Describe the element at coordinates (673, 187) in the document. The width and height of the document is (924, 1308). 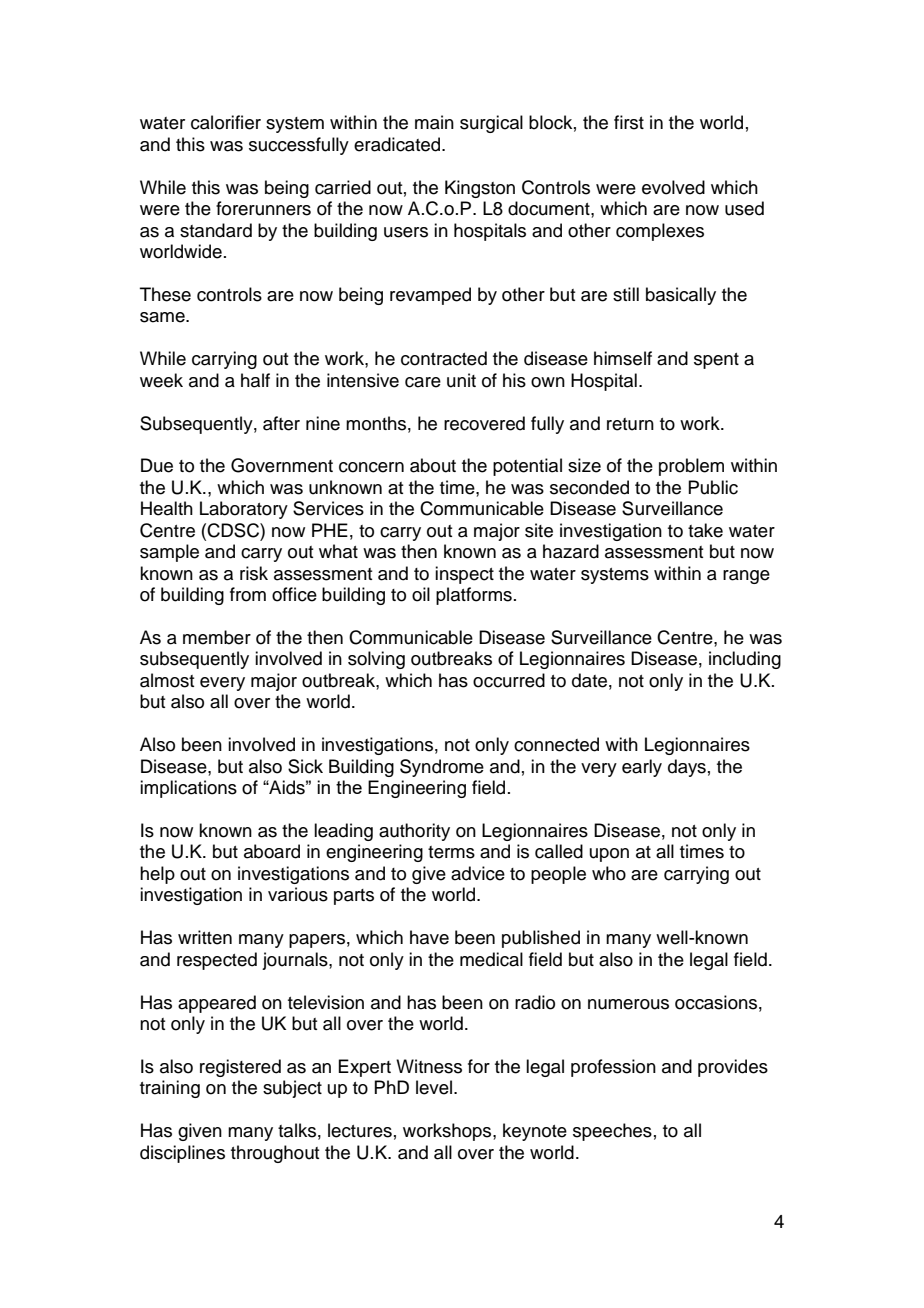
I see `evolved` at that location.
